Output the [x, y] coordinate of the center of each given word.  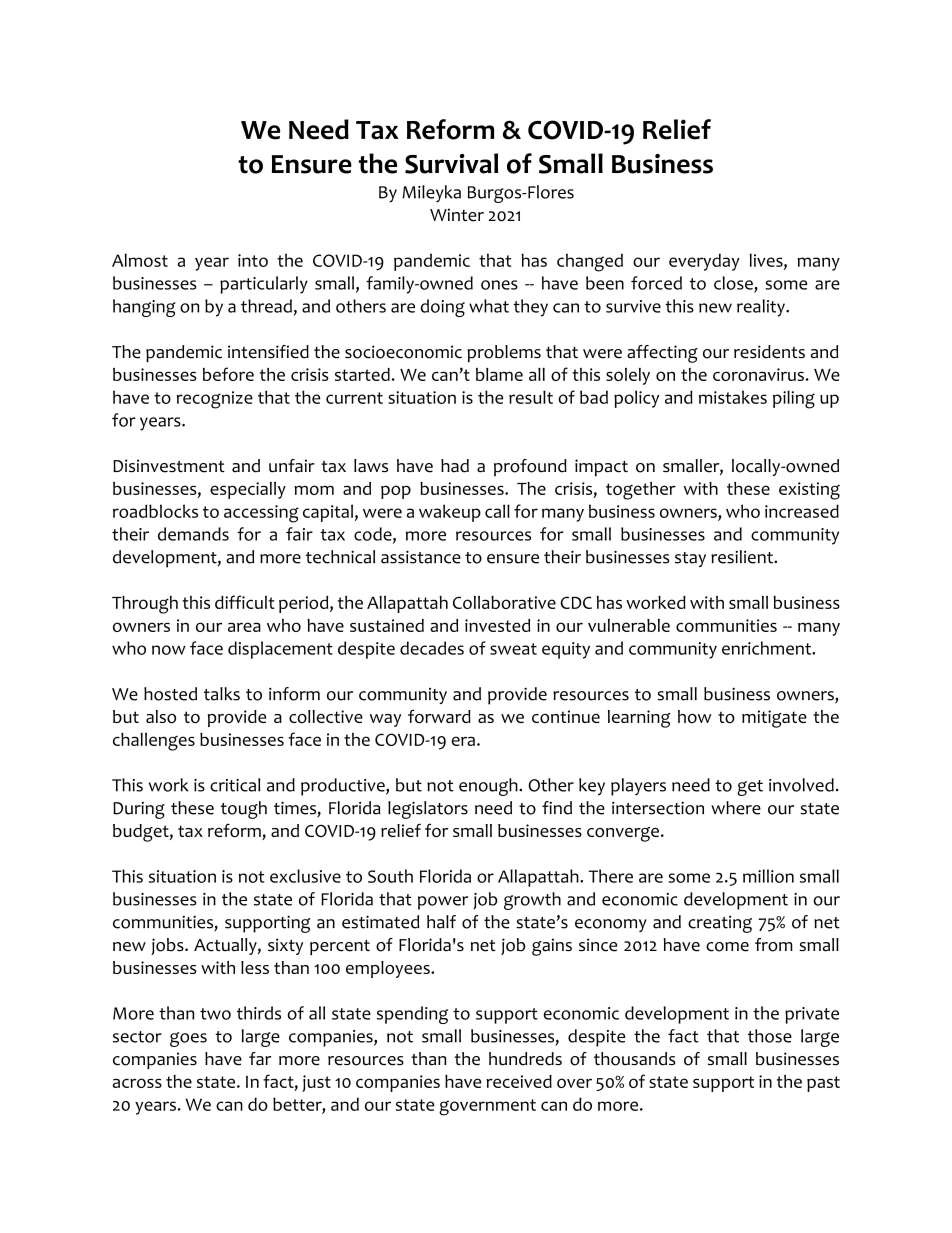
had [455, 466]
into [253, 260]
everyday [704, 262]
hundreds [525, 1059]
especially [248, 490]
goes [188, 1039]
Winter [457, 215]
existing [809, 491]
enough [489, 787]
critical [235, 785]
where [736, 808]
